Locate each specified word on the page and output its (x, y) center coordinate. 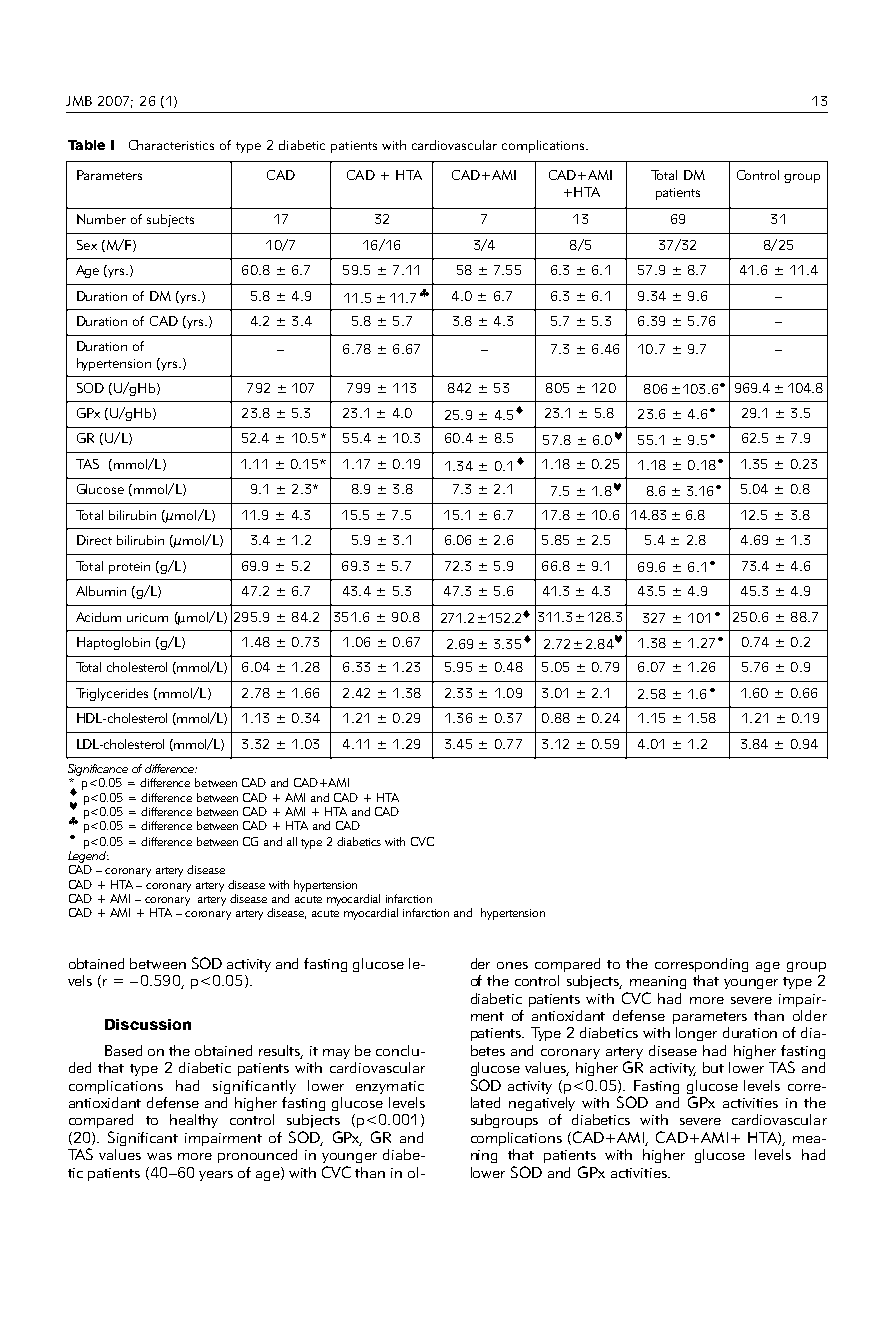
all (292, 841)
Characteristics (171, 145)
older (810, 1015)
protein (129, 568)
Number (101, 219)
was (159, 1156)
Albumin (101, 591)
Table (86, 145)
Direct (94, 540)
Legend (88, 857)
